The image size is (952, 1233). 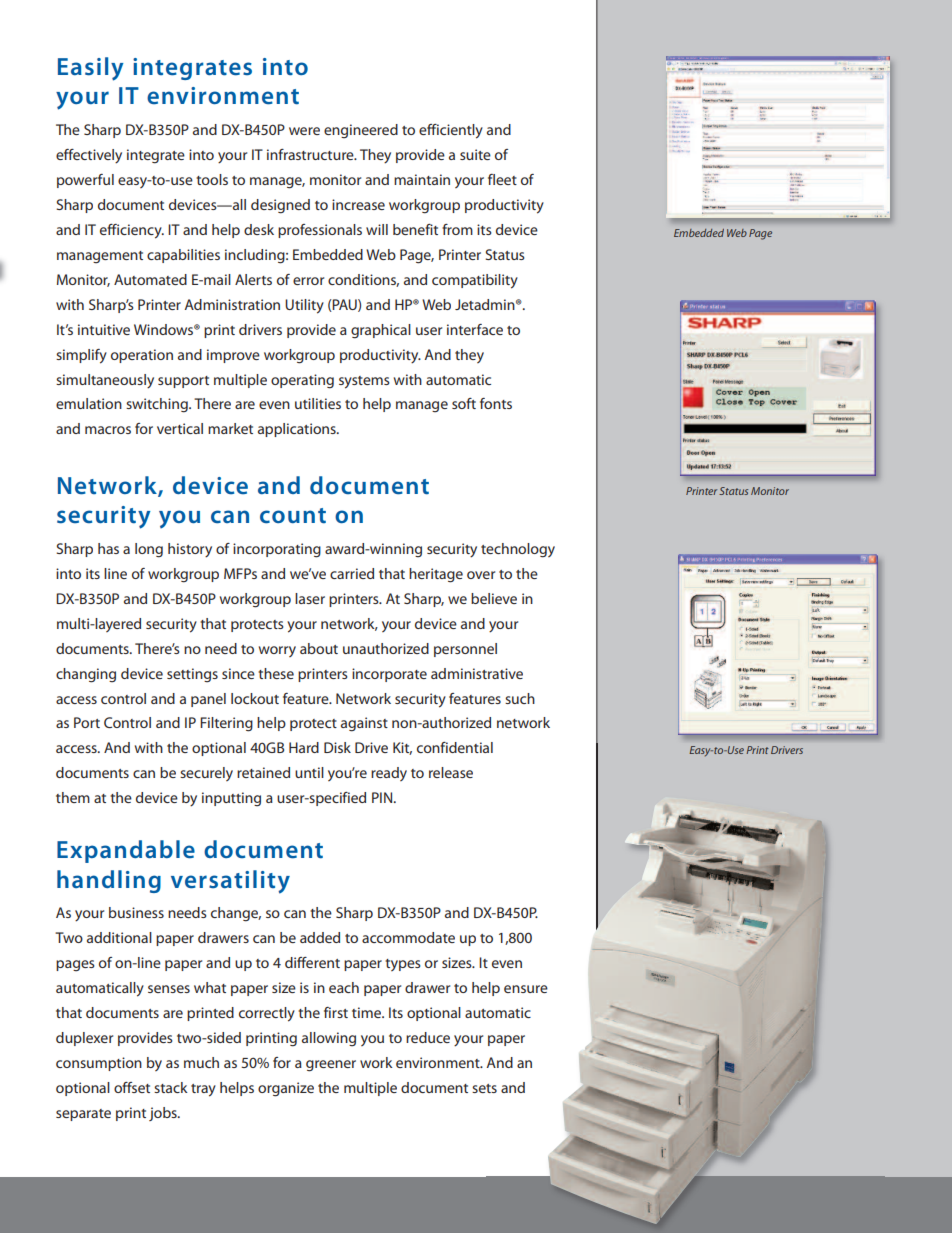 What do you see at coordinates (310, 598) in the document?
I see `laser` at bounding box center [310, 598].
